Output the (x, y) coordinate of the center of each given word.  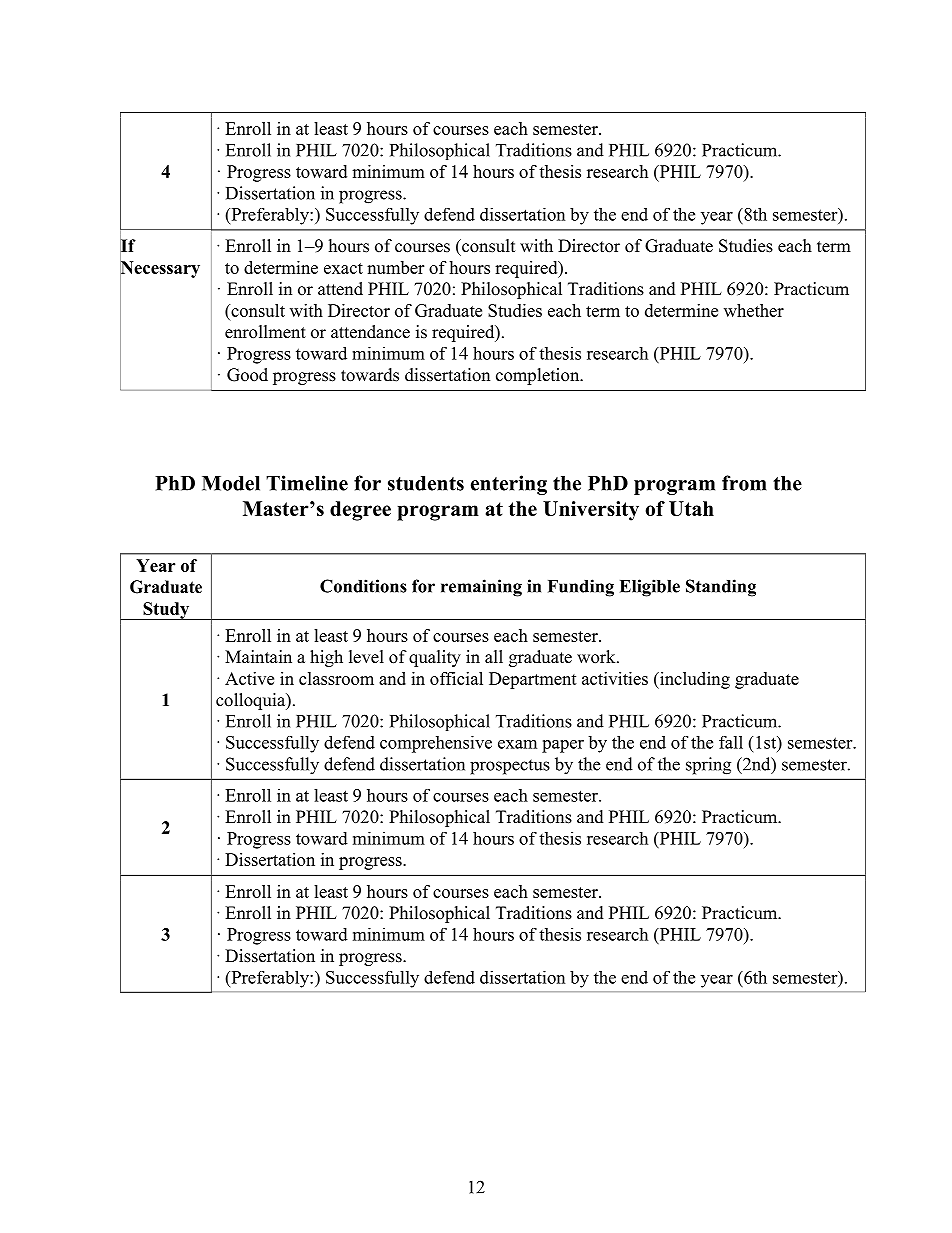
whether (754, 310)
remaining (481, 588)
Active (249, 678)
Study (166, 611)
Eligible (650, 588)
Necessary (160, 269)
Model (231, 483)
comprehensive (436, 744)
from (744, 483)
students (426, 483)
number (395, 267)
